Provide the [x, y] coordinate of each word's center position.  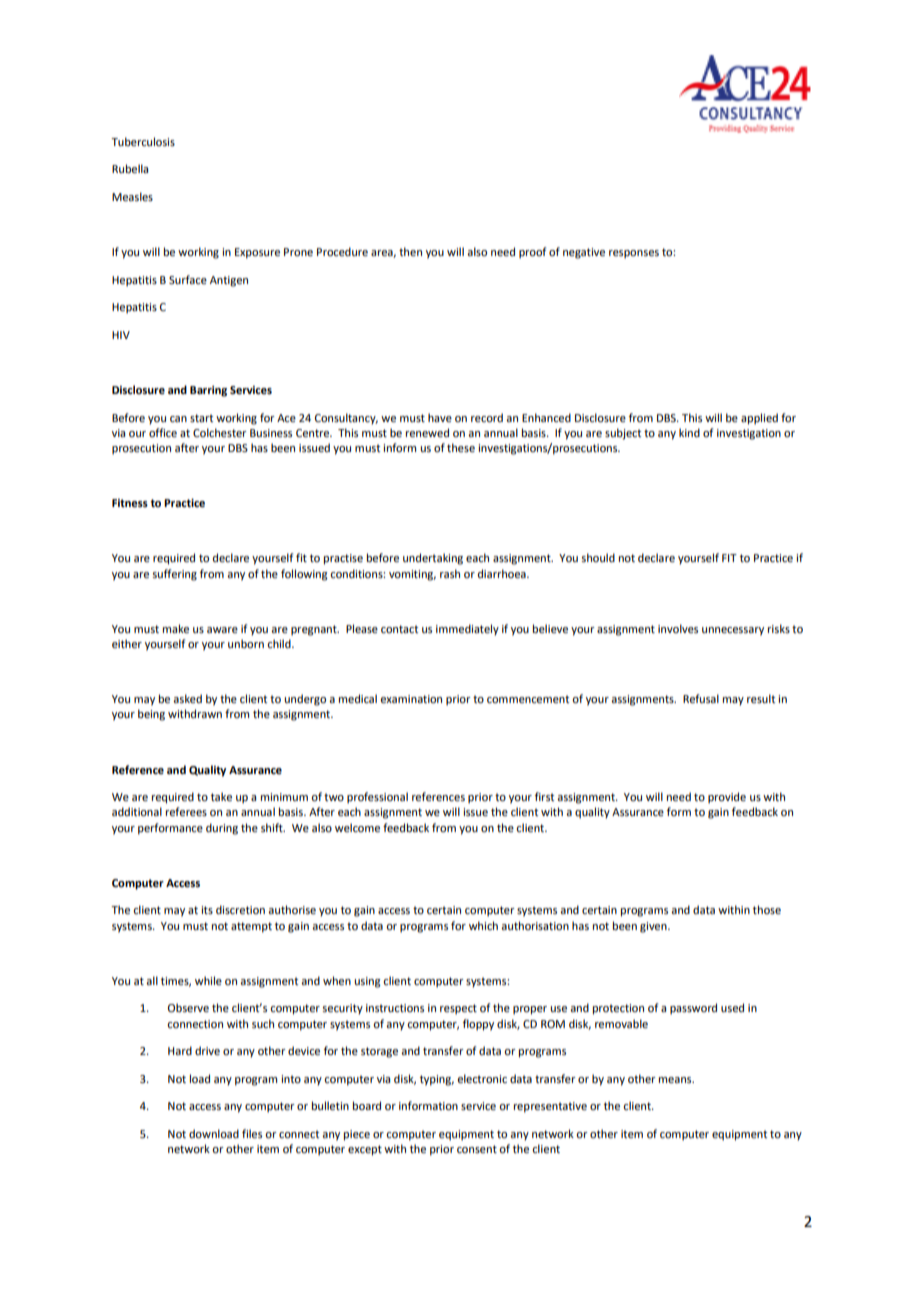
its [207, 910]
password [693, 1009]
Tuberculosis [143, 141]
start [201, 418]
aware [222, 630]
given [654, 927]
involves [678, 628]
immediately [467, 630]
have [440, 417]
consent [477, 1149]
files [252, 1133]
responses [634, 254]
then [410, 251]
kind [689, 432]
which [483, 925]
